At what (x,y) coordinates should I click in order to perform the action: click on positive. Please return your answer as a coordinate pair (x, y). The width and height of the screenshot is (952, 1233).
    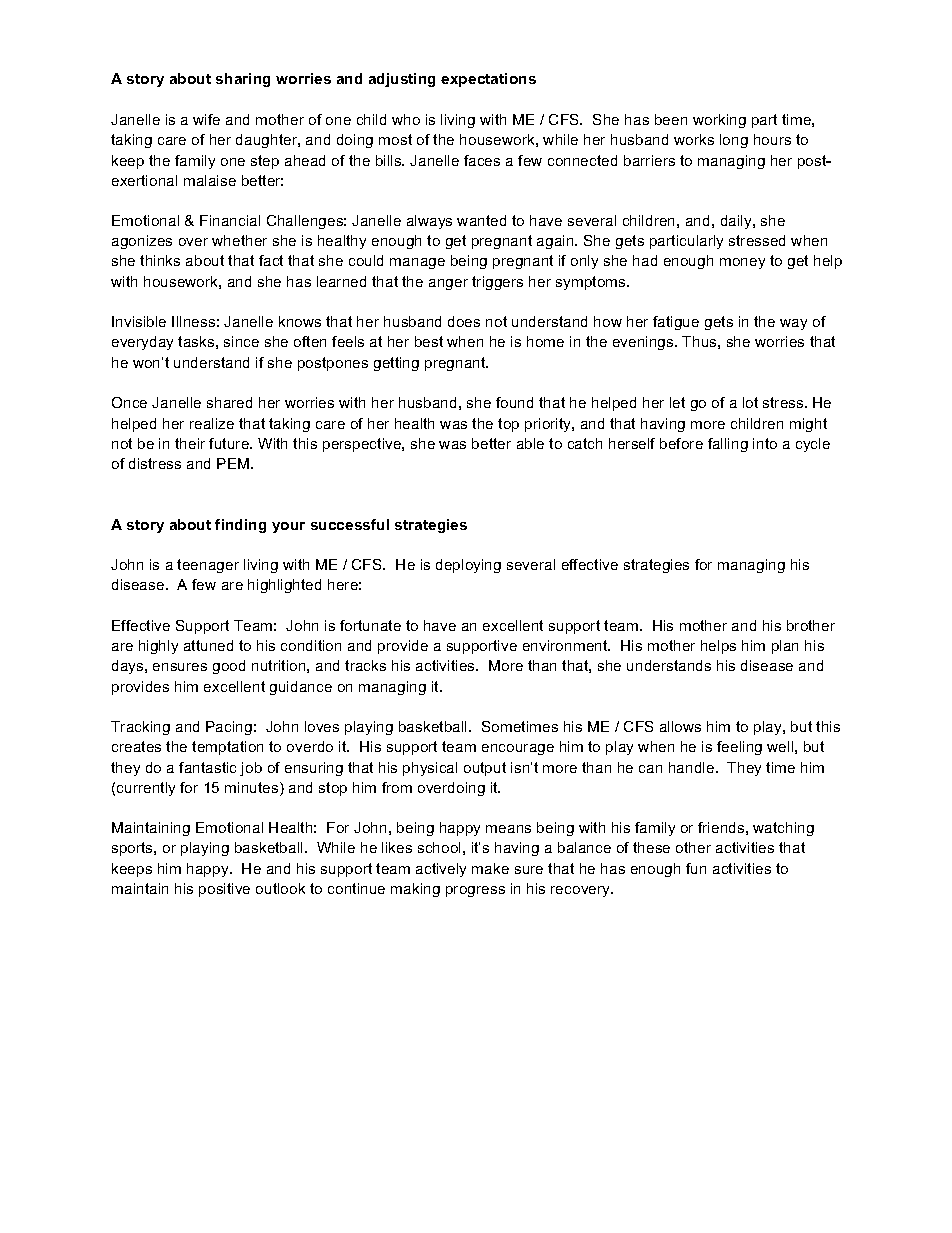
    Looking at the image, I should click on (224, 890).
